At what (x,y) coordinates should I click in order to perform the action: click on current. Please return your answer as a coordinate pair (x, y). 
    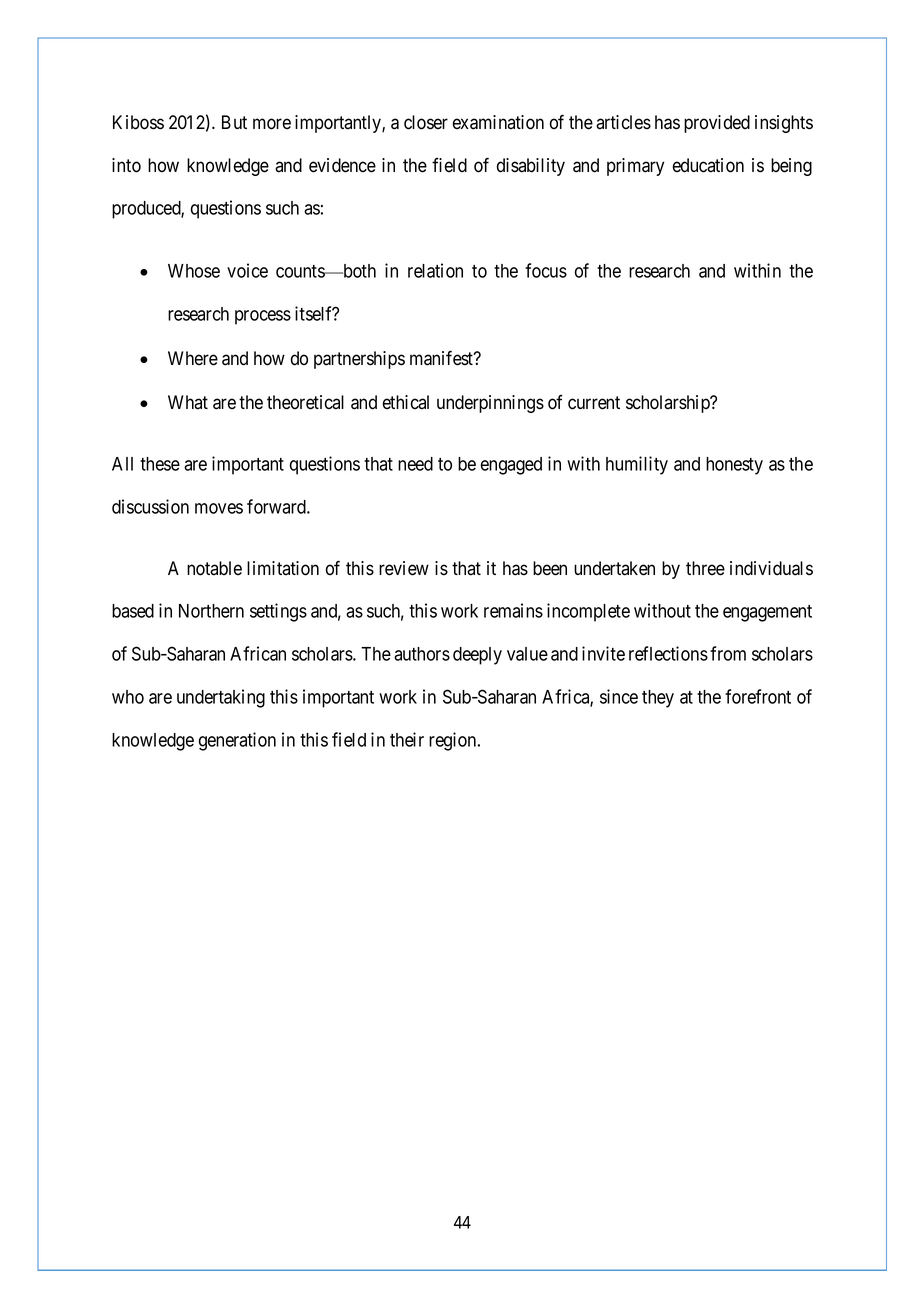
    Looking at the image, I should click on (594, 403).
